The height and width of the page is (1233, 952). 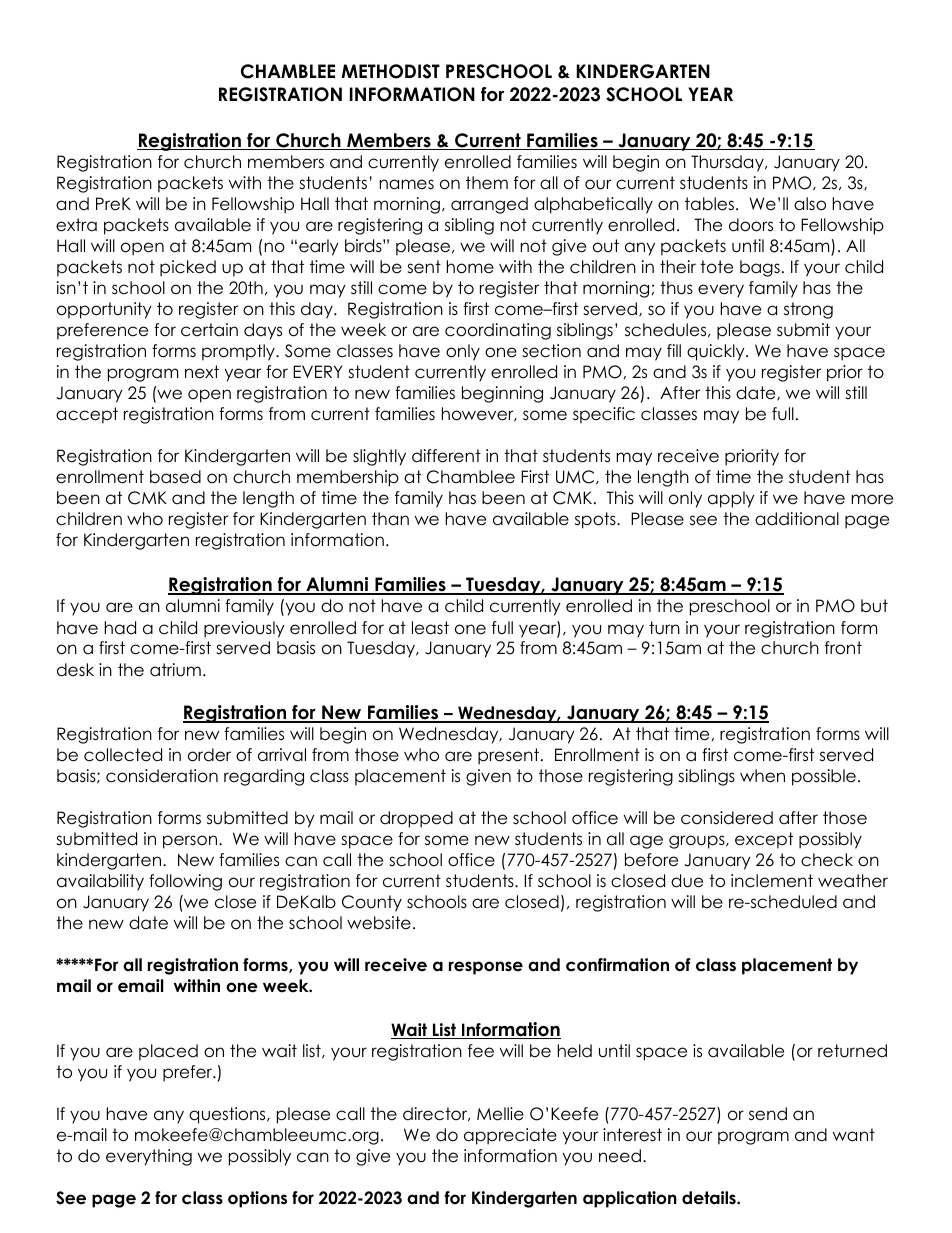 I want to click on send, so click(x=768, y=1114).
